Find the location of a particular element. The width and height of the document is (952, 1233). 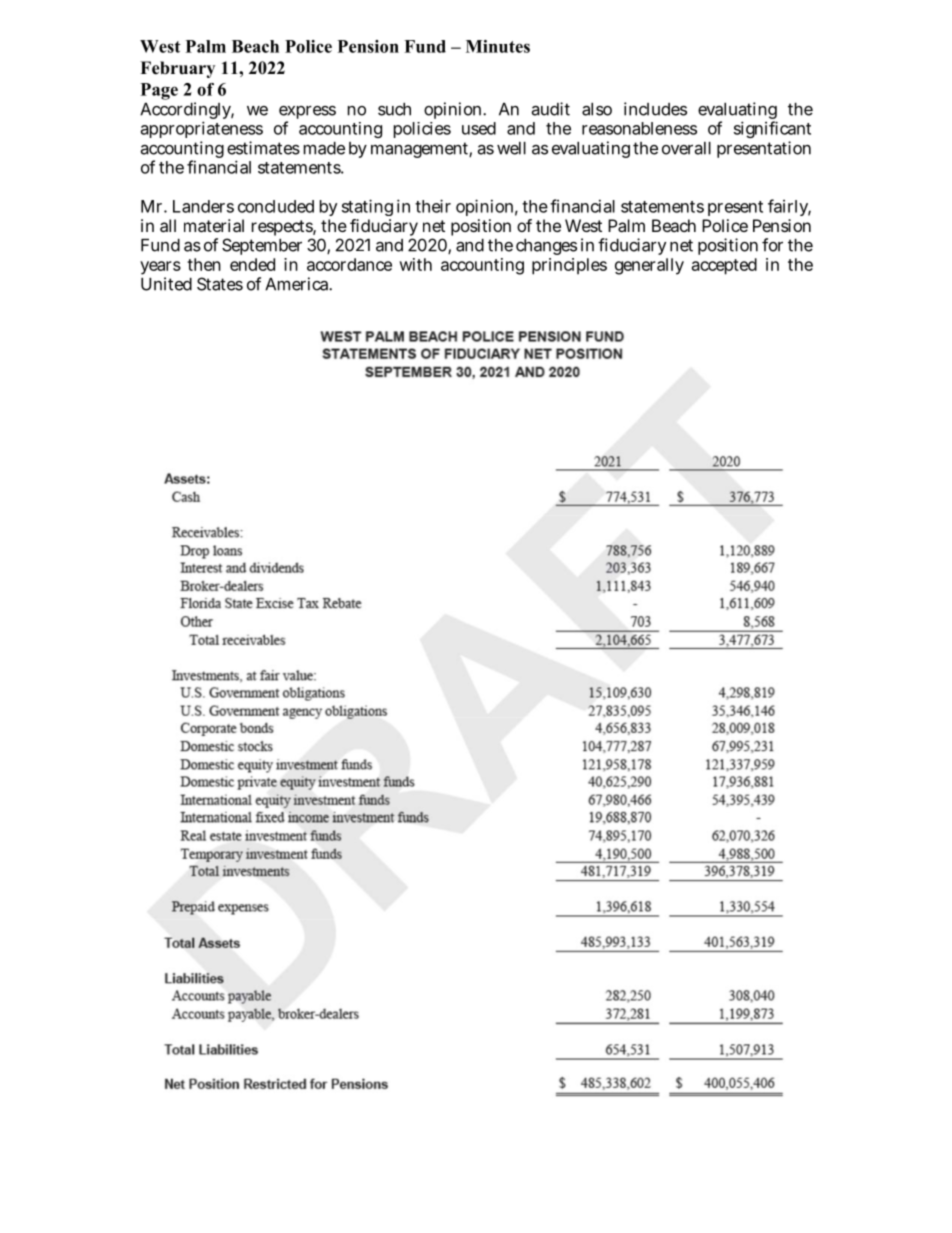

changes is located at coordinates (546, 247).
